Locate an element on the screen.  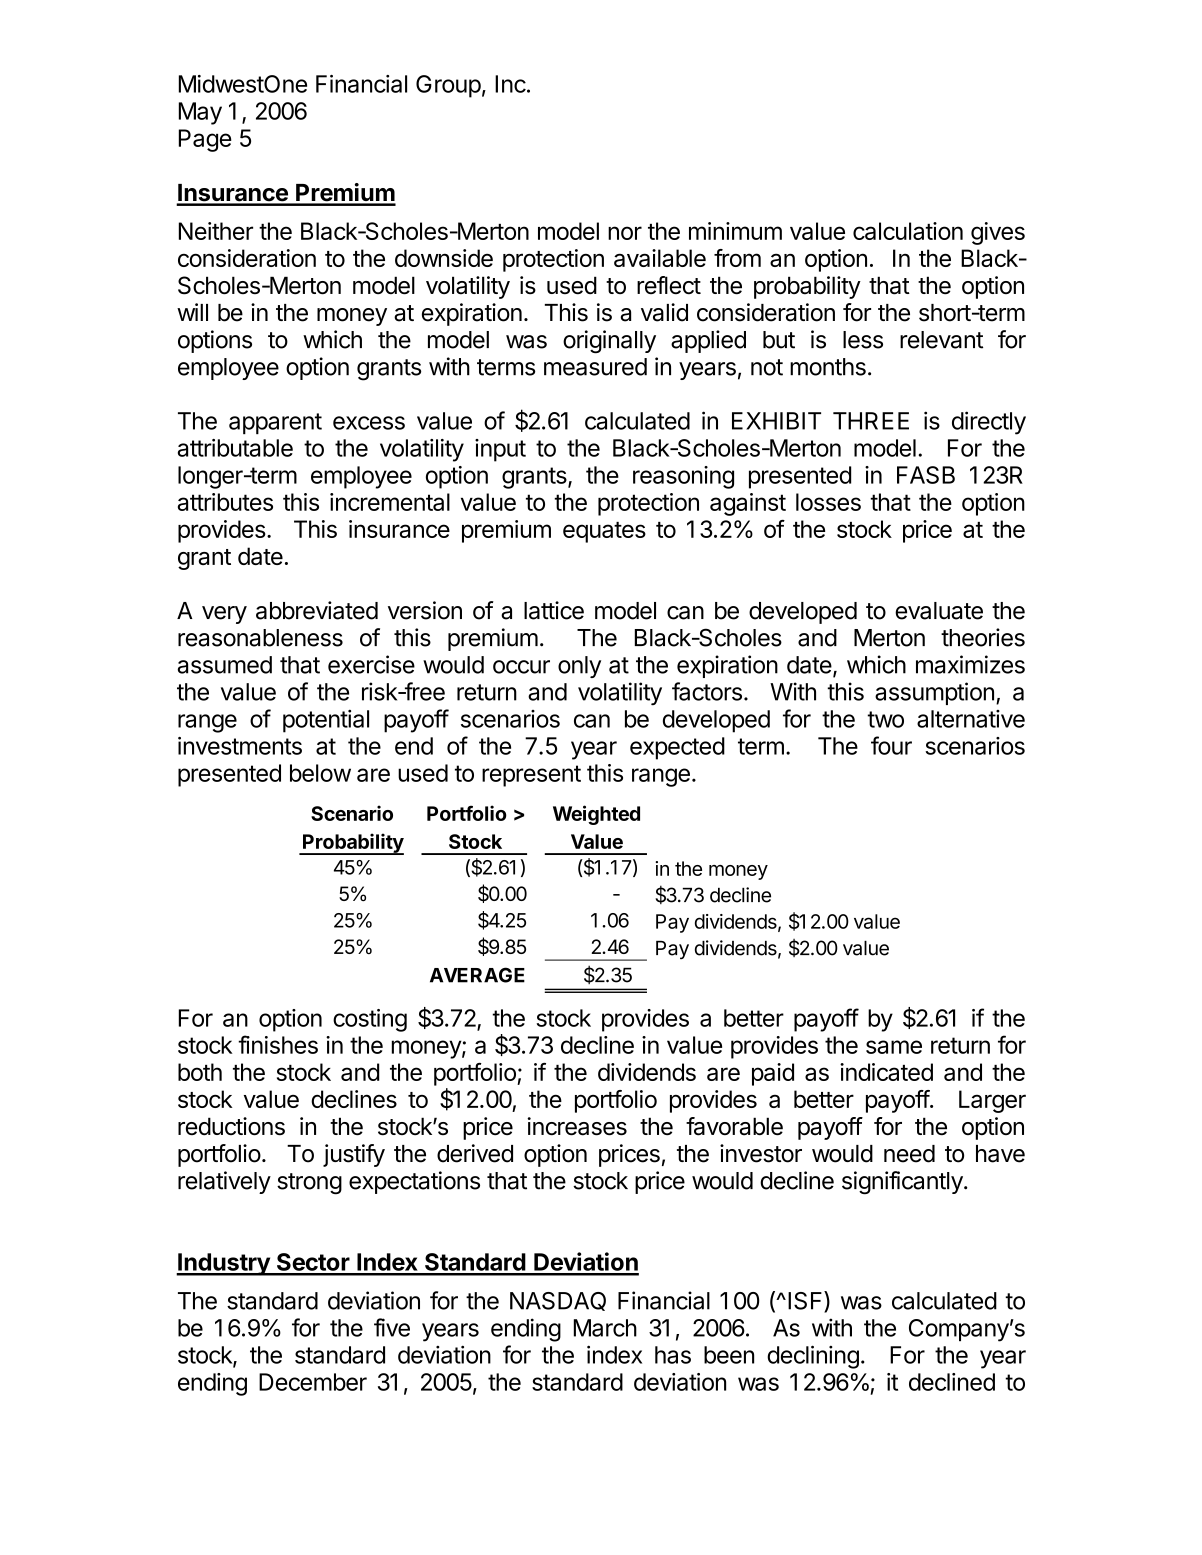
December is located at coordinates (313, 1382).
